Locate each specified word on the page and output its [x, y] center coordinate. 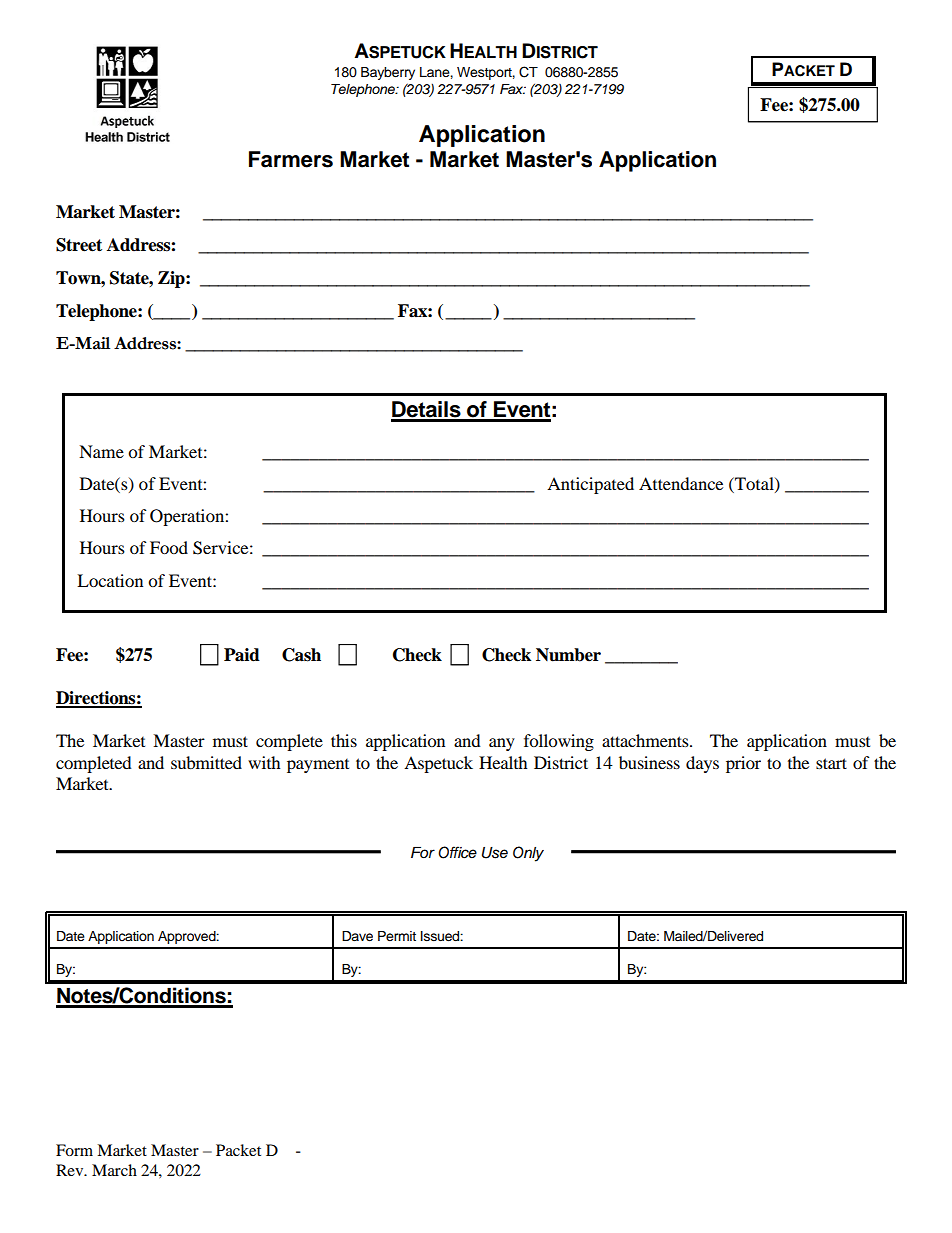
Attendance [681, 483]
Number [568, 655]
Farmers [291, 159]
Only [528, 854]
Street [79, 245]
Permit [397, 936]
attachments [646, 740]
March [114, 1170]
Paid [242, 655]
